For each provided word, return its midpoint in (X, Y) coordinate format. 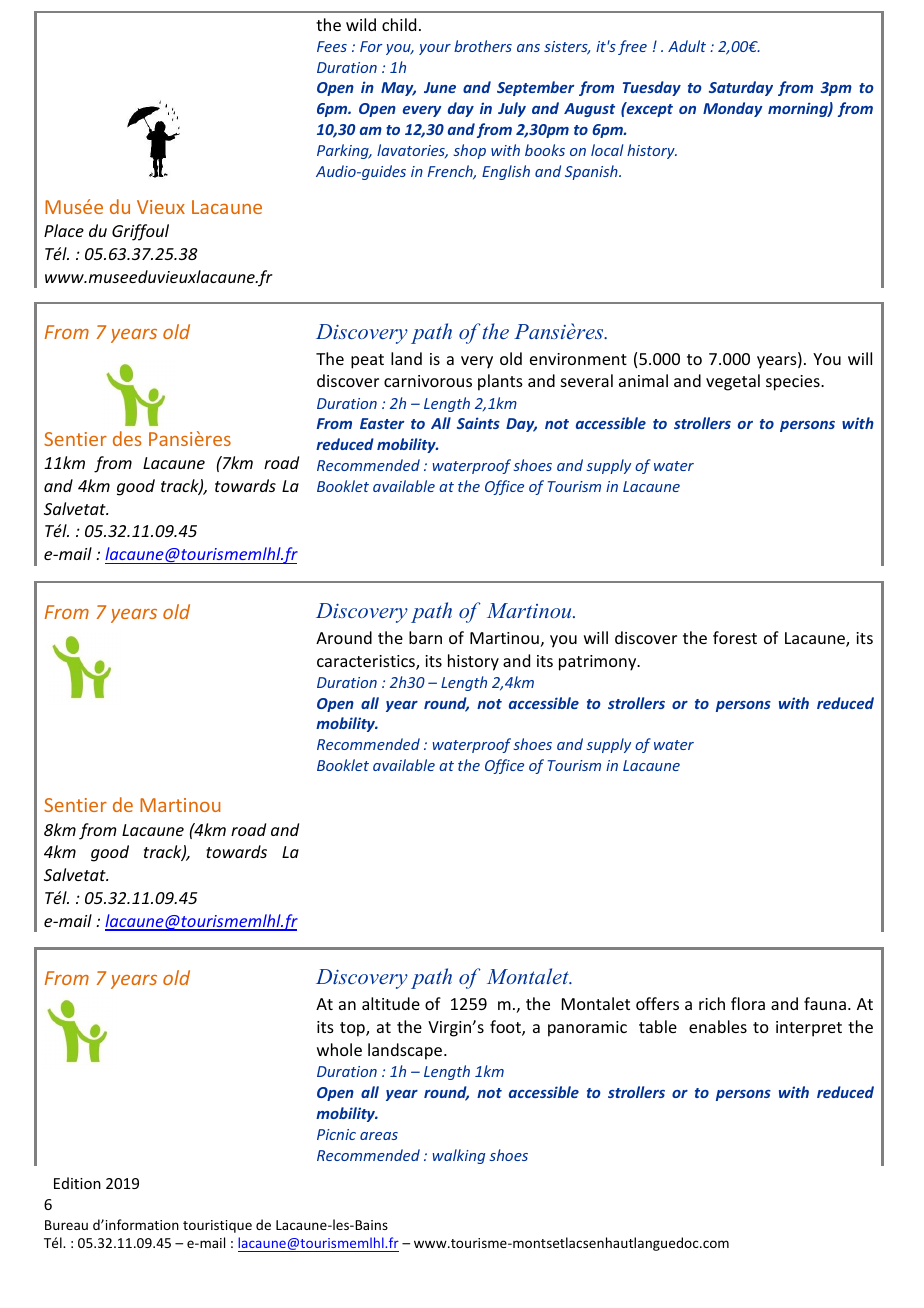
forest (735, 637)
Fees (332, 46)
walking (459, 1156)
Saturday (741, 88)
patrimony (599, 663)
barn (425, 637)
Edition (77, 1183)
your (435, 49)
